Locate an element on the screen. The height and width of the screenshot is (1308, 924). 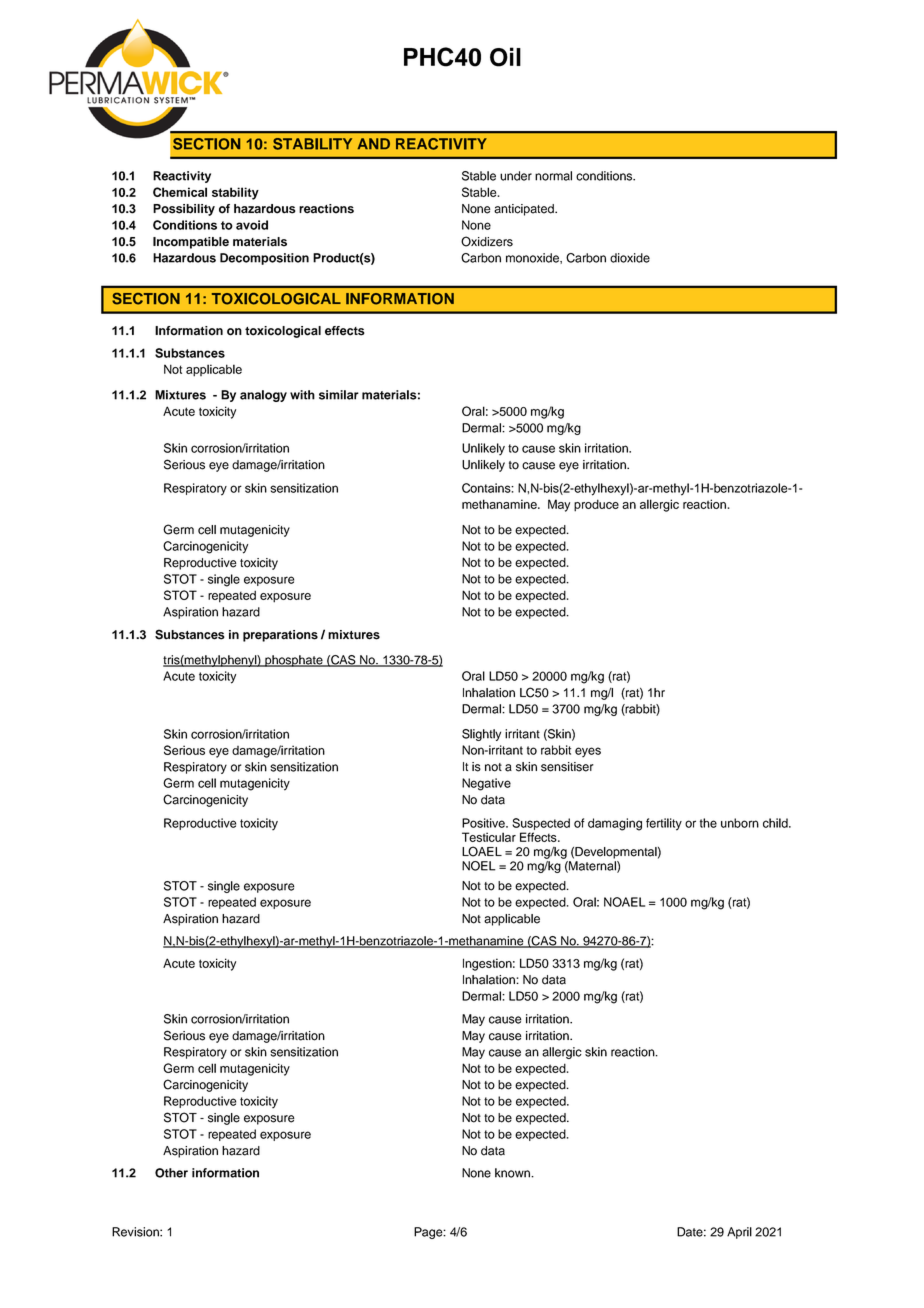
normal is located at coordinates (553, 176).
